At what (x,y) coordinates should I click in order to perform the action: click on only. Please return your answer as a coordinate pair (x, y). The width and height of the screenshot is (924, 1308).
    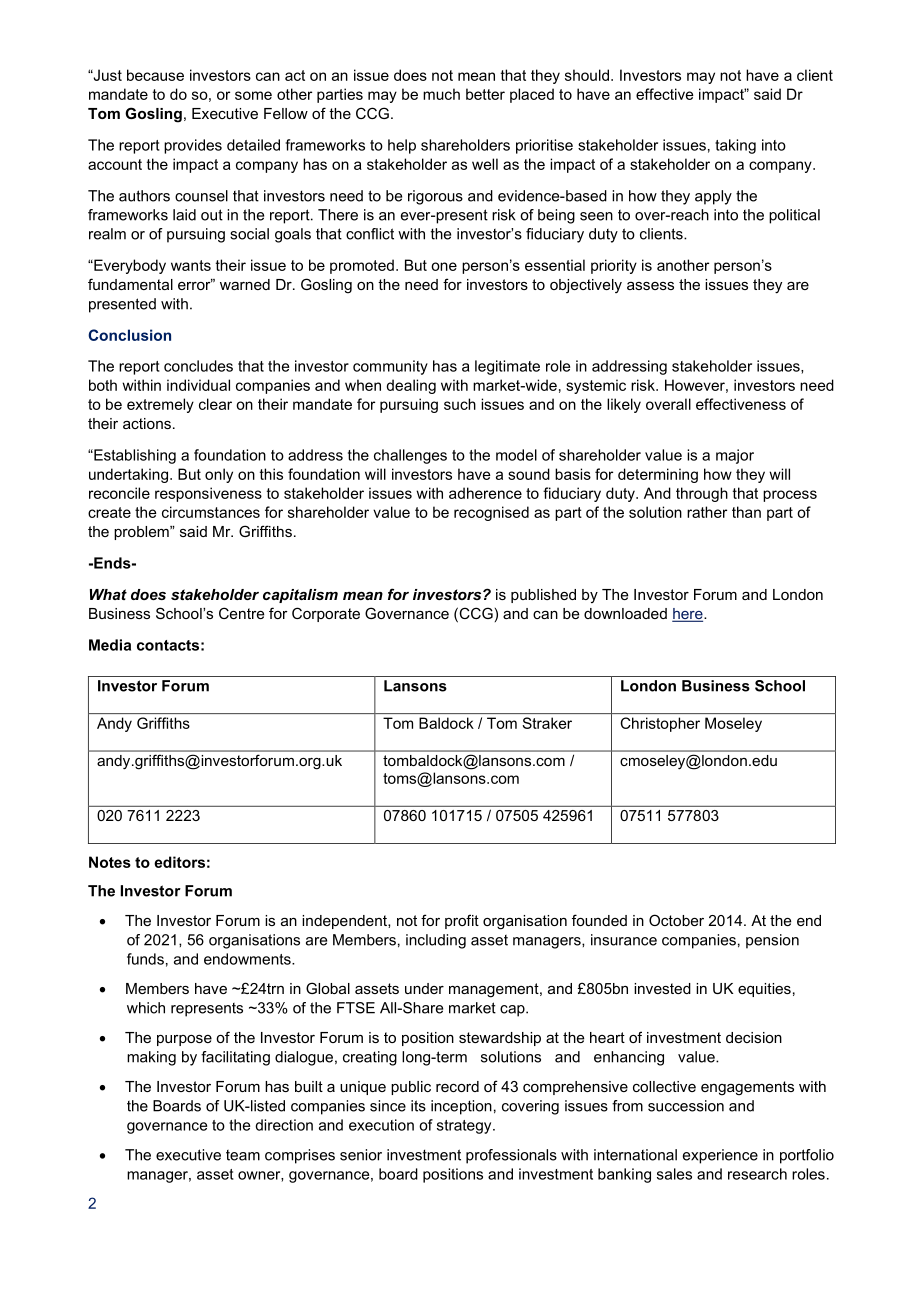
    Looking at the image, I should click on (219, 475).
